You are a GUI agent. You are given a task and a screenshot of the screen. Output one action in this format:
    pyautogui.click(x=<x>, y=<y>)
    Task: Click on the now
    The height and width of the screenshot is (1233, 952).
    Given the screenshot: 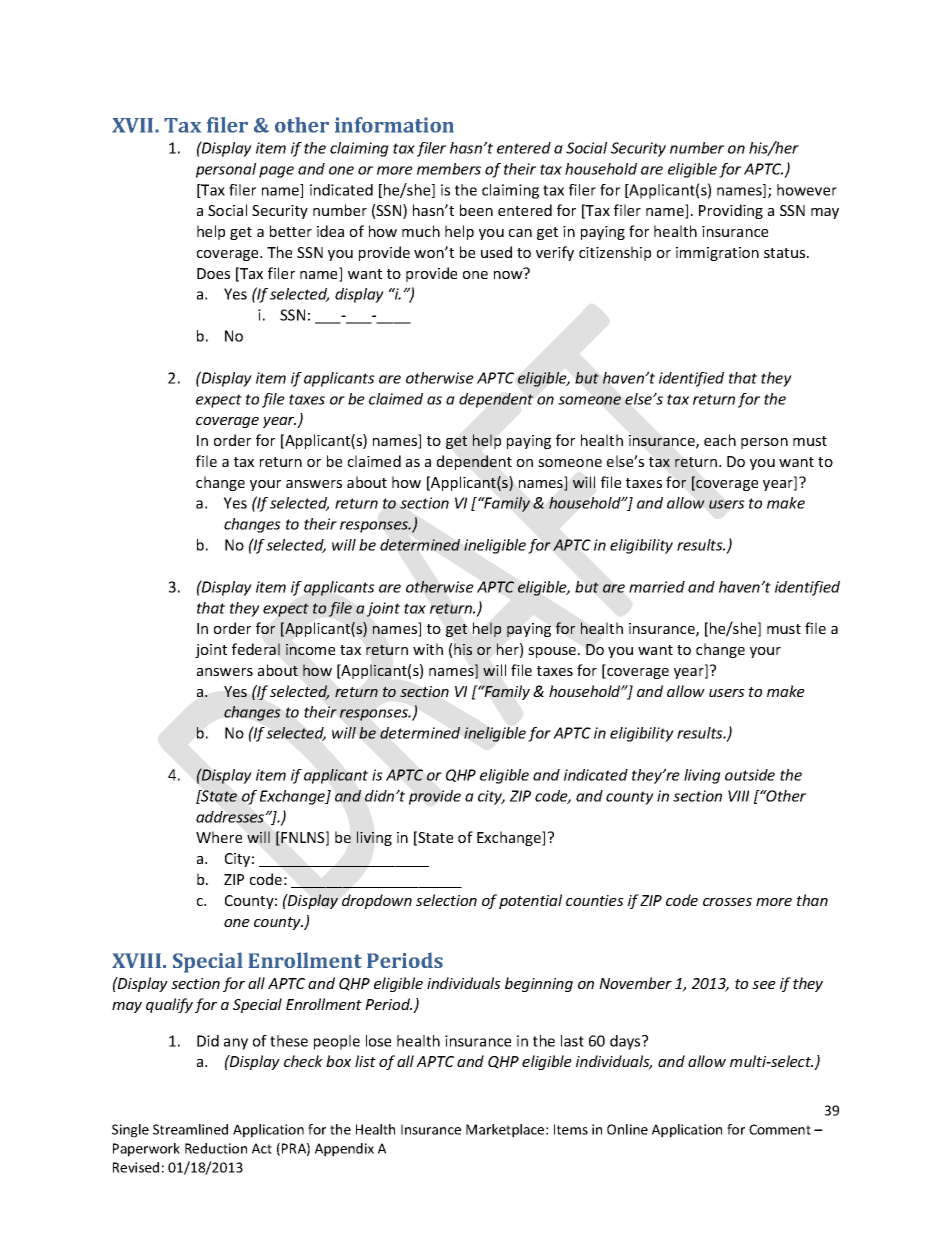 What is the action you would take?
    pyautogui.click(x=509, y=273)
